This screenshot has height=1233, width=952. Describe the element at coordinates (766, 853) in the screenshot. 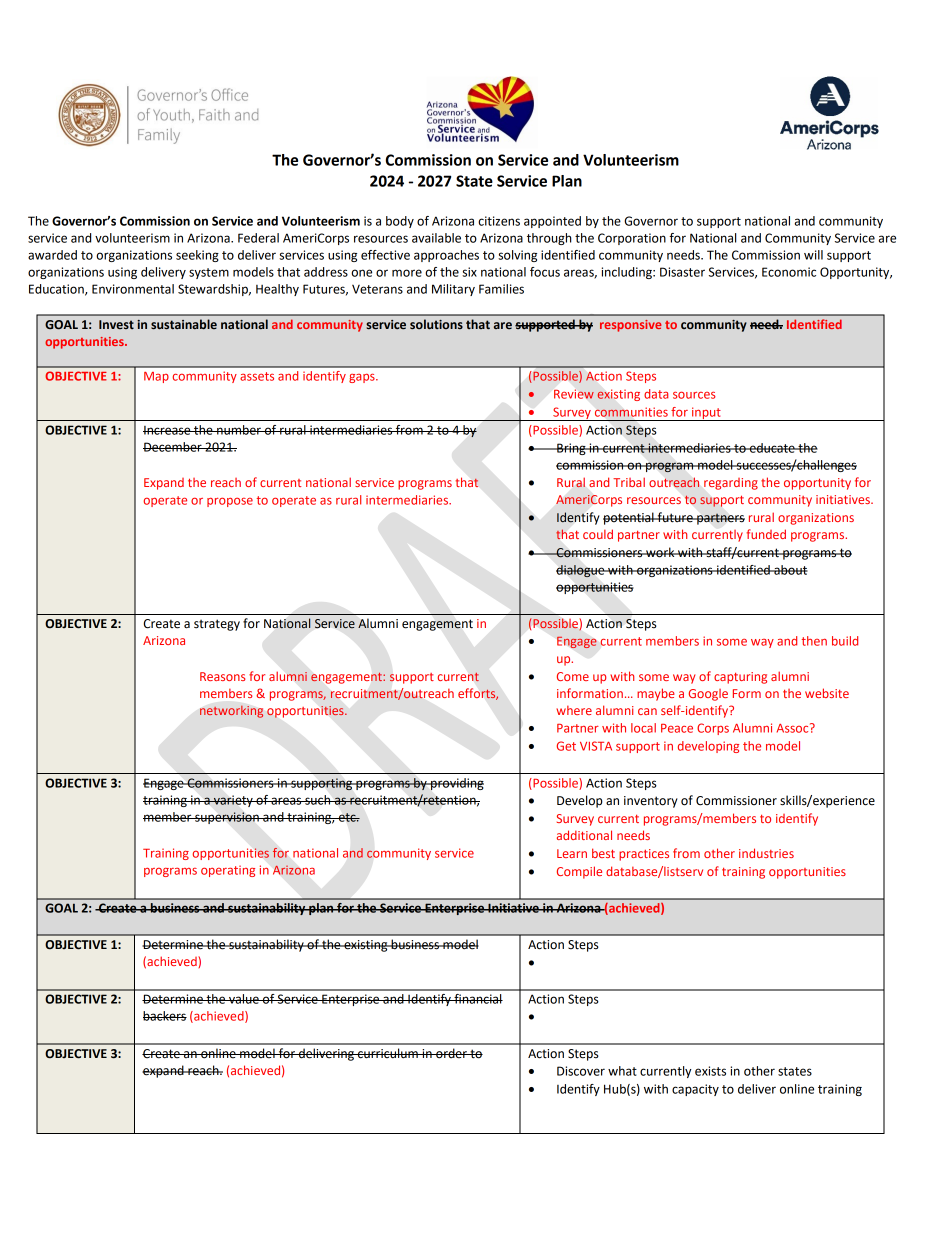

I see `industries` at that location.
